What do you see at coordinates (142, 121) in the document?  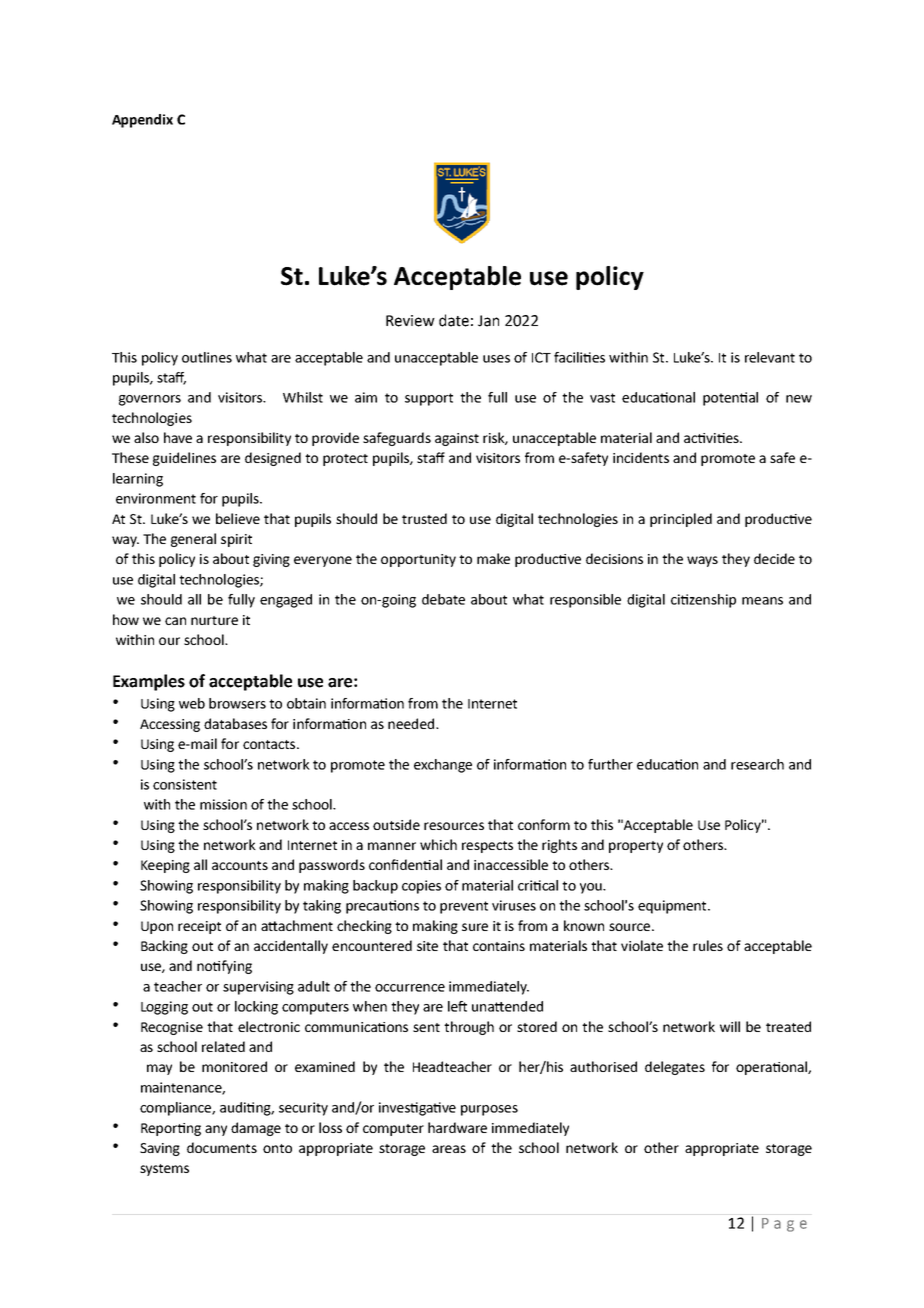 I see `Appendix` at bounding box center [142, 121].
